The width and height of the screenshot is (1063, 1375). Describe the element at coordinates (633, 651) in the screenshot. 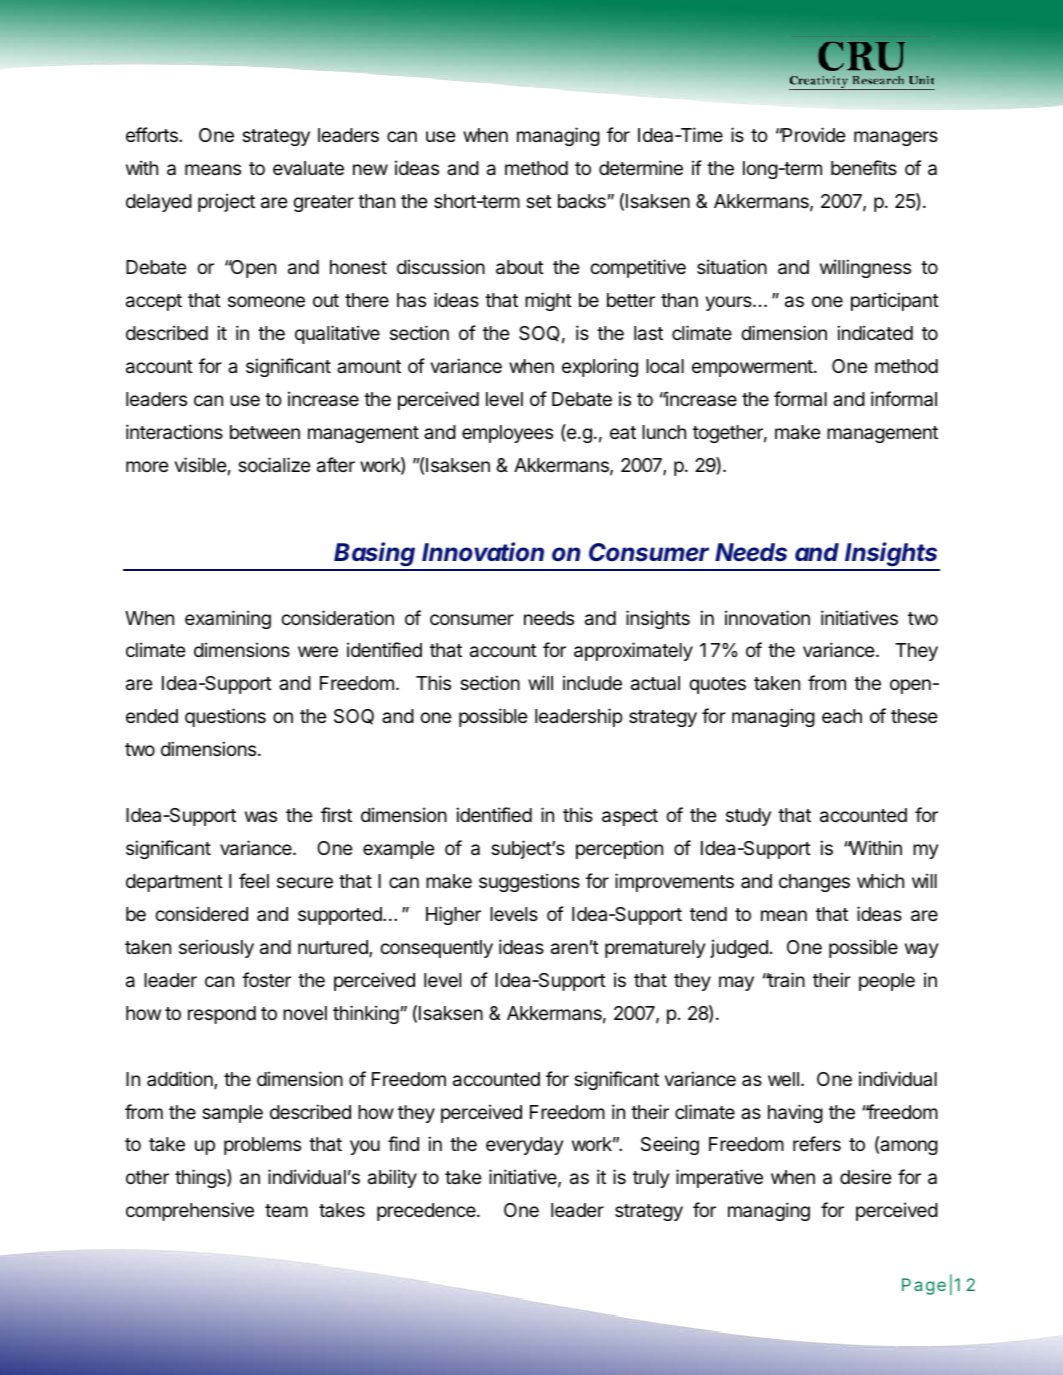

I see `approximately` at that location.
